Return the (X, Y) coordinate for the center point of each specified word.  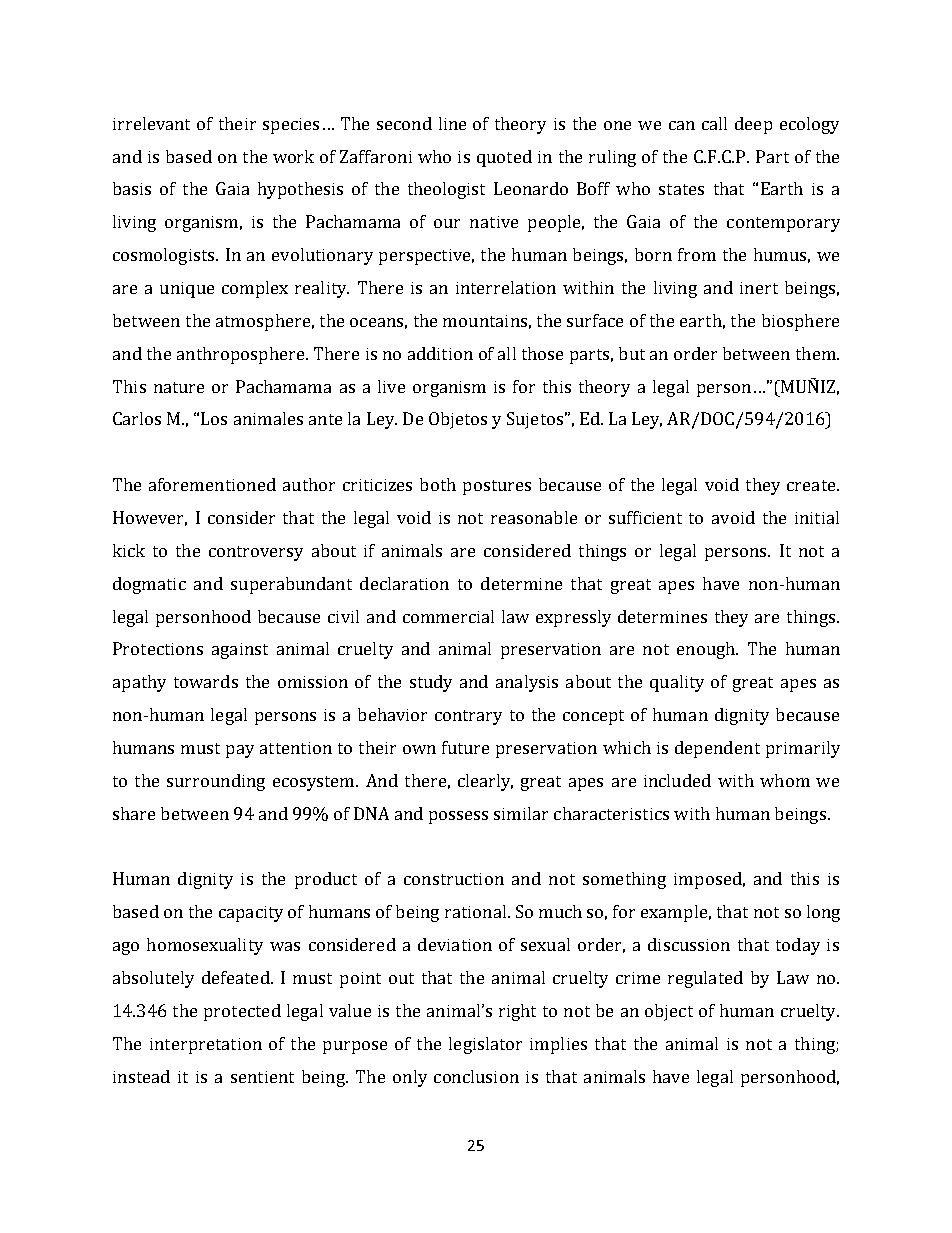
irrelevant (151, 123)
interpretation (206, 1046)
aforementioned (212, 484)
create (812, 485)
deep (753, 125)
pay (240, 751)
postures (497, 487)
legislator (485, 1045)
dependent (717, 749)
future (465, 747)
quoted (504, 158)
